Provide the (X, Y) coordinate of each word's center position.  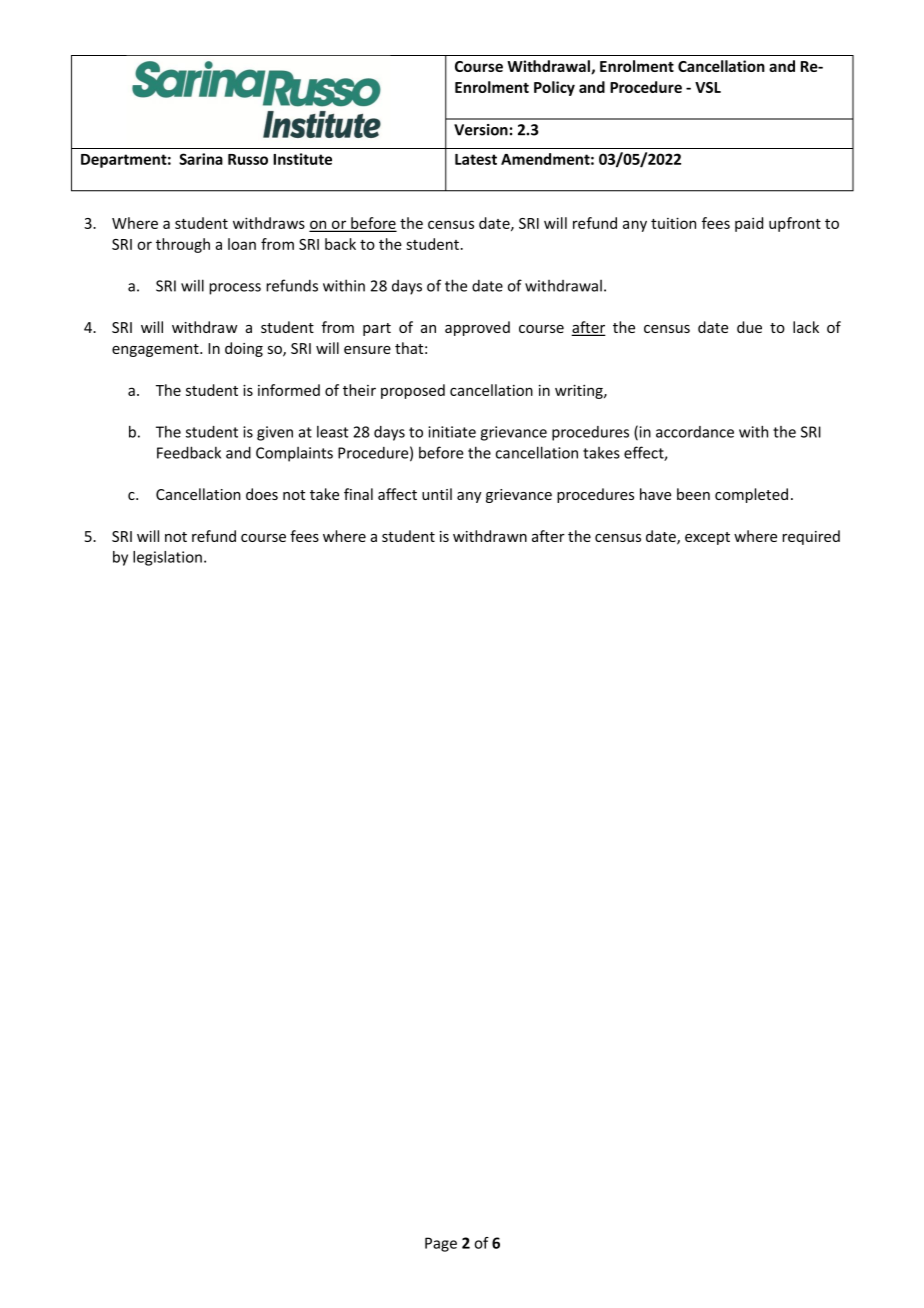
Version (481, 130)
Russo (248, 159)
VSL (708, 87)
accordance (695, 432)
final (358, 494)
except (707, 538)
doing (244, 349)
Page (441, 1244)
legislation (167, 558)
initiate (452, 432)
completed (751, 495)
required (811, 537)
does (262, 494)
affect (397, 494)
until (437, 494)
